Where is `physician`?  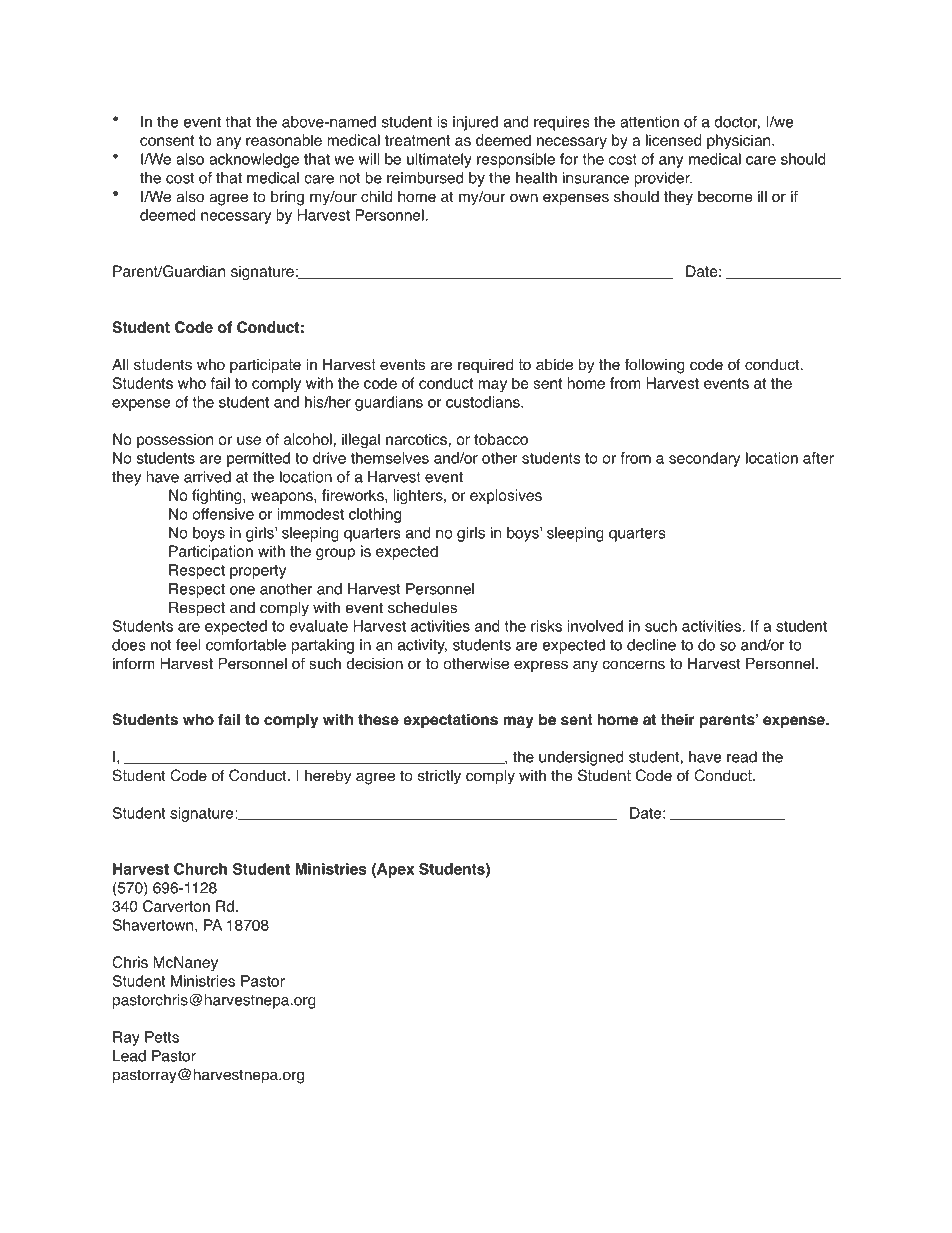
physician is located at coordinates (740, 141).
